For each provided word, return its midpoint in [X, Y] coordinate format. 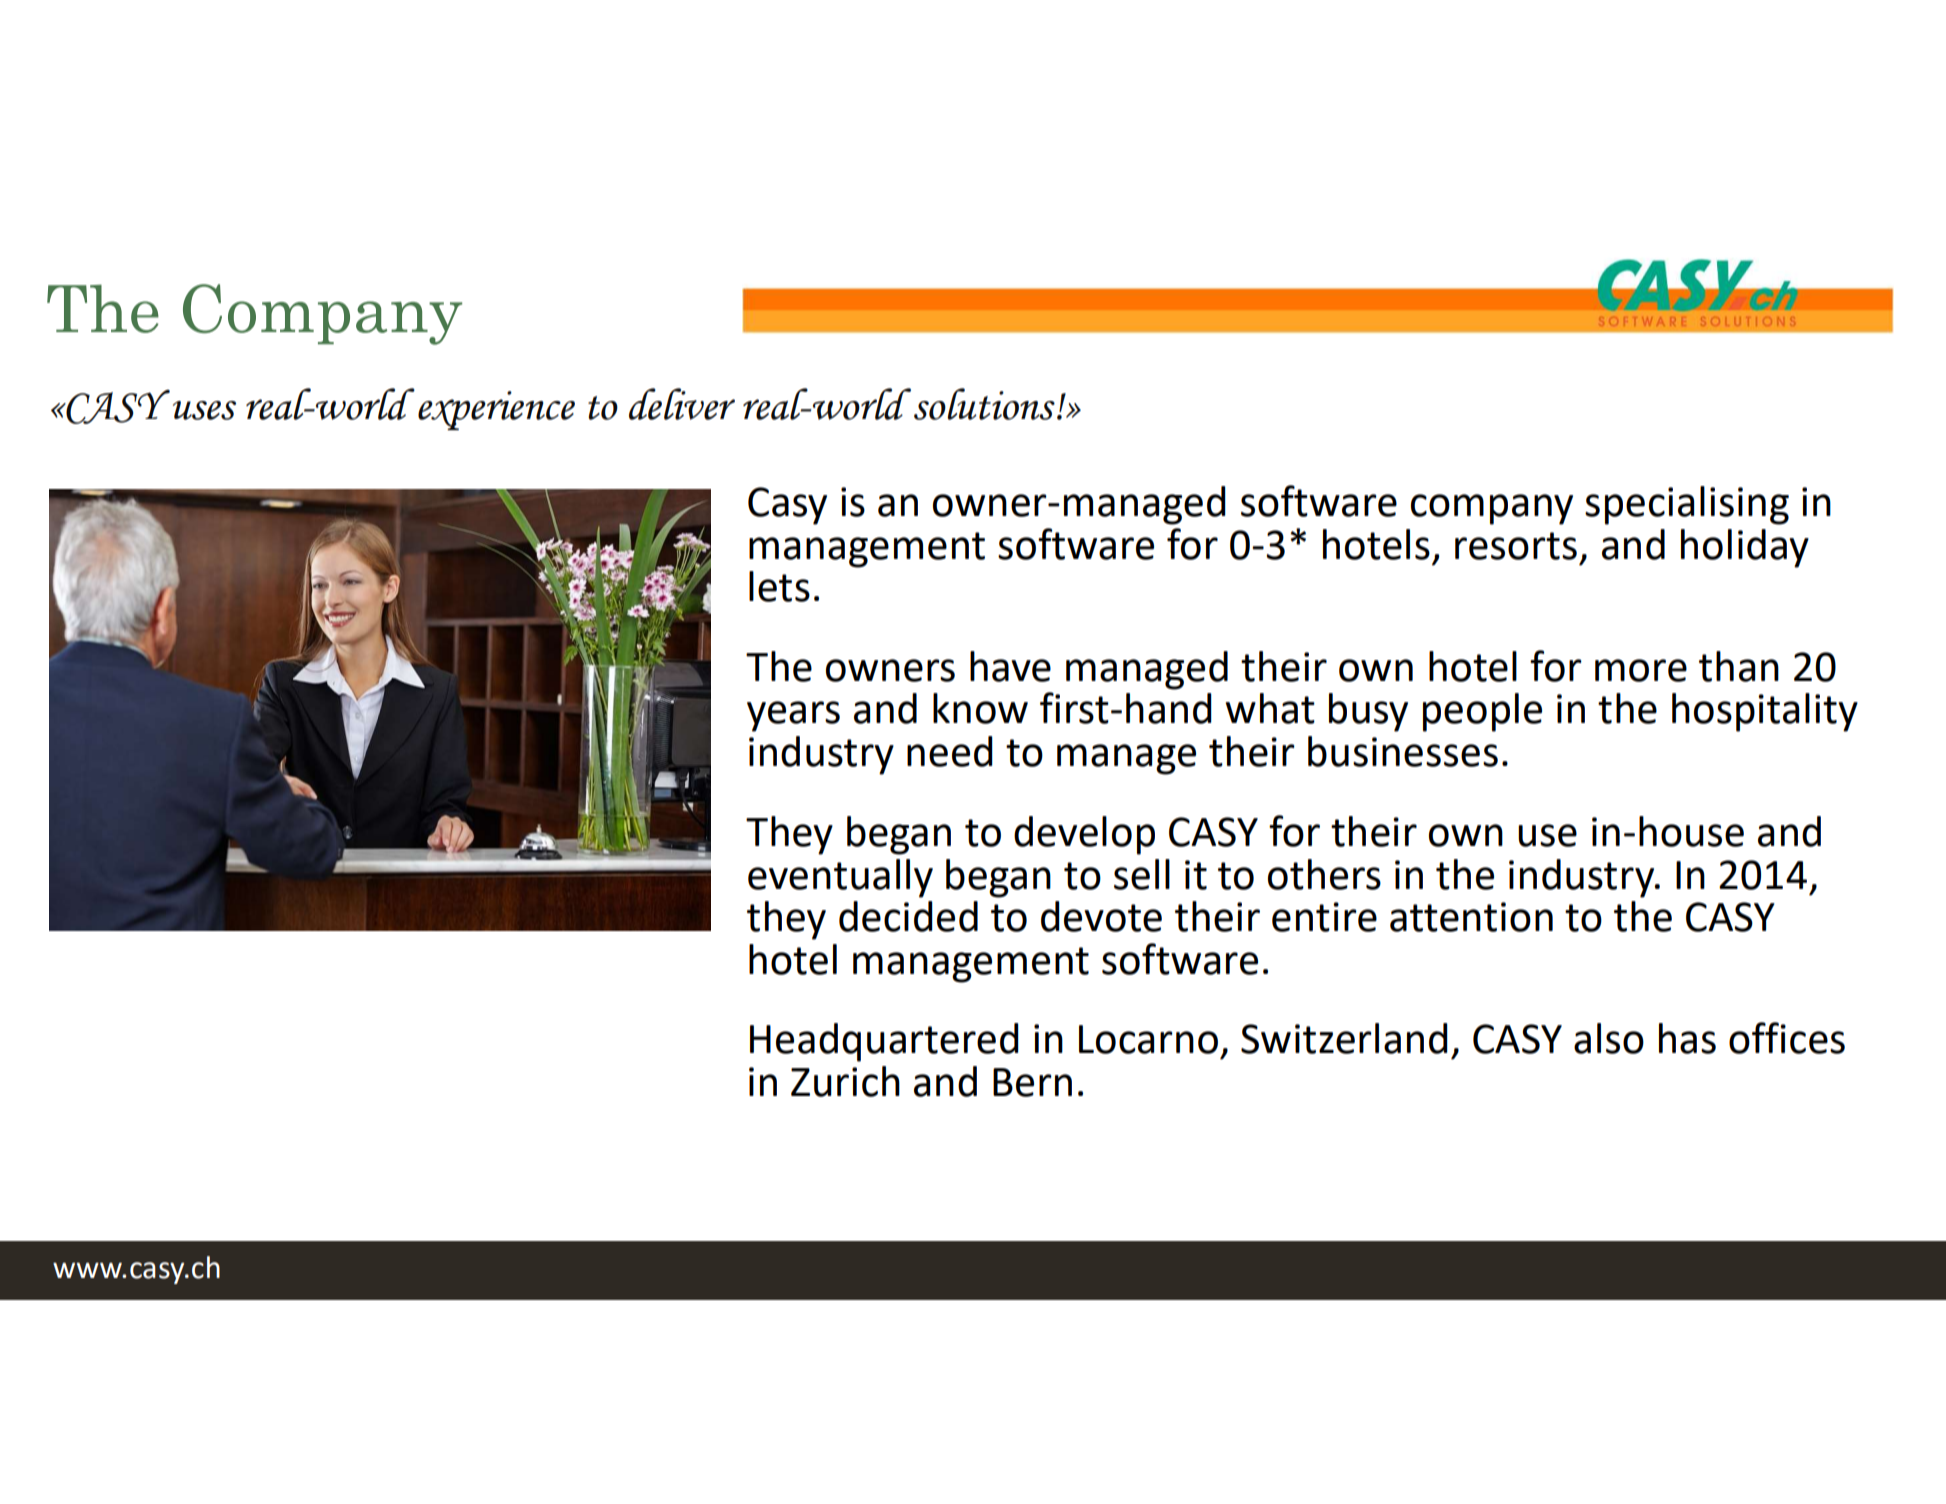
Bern [1032, 1082]
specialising [1687, 505]
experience [496, 410]
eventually [840, 878]
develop [1084, 835]
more [1641, 670]
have [1010, 666]
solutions [984, 404]
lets [779, 586]
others [1324, 874]
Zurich [845, 1081]
